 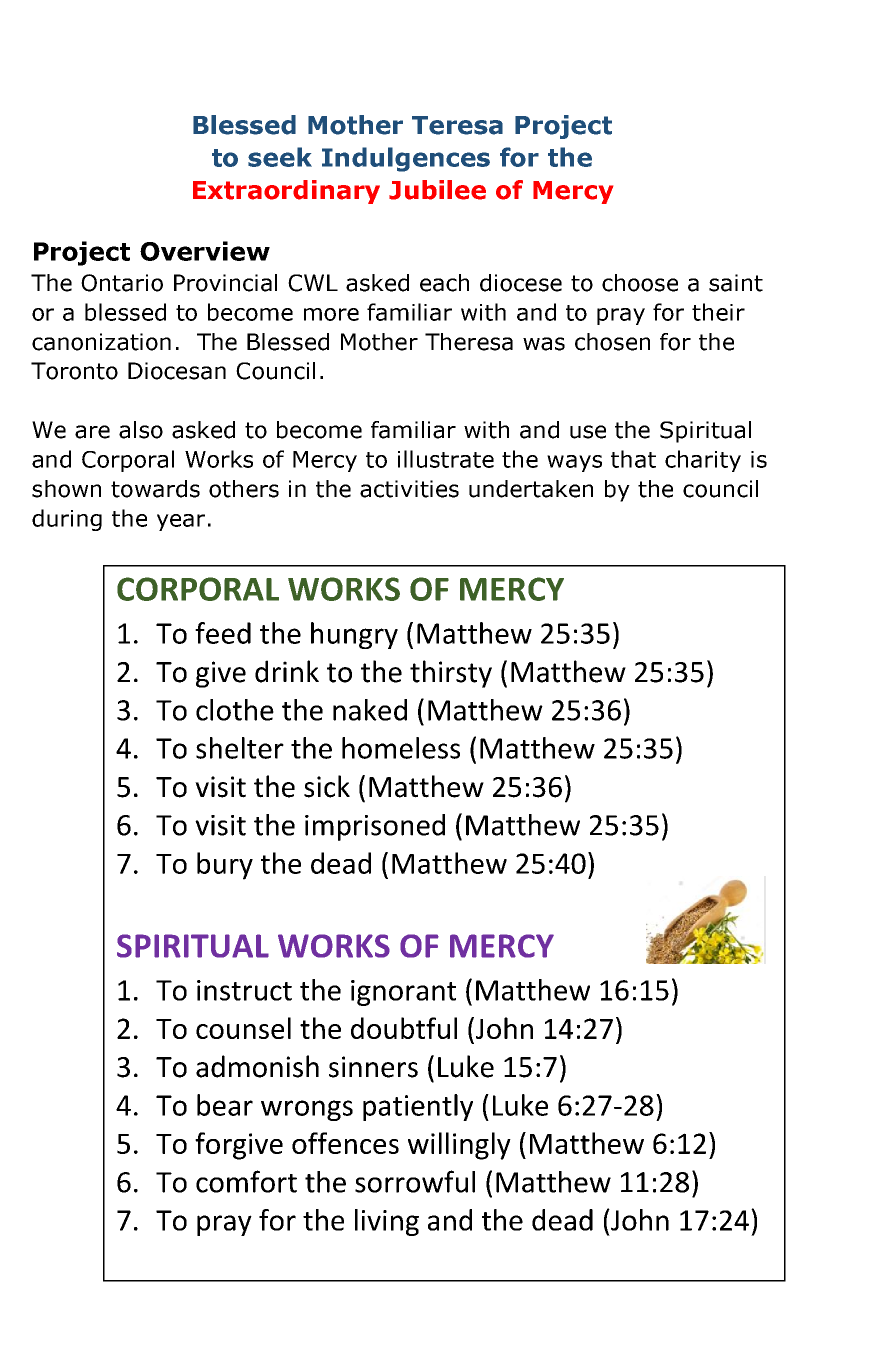 I want to click on sorrowful, so click(x=415, y=1181).
